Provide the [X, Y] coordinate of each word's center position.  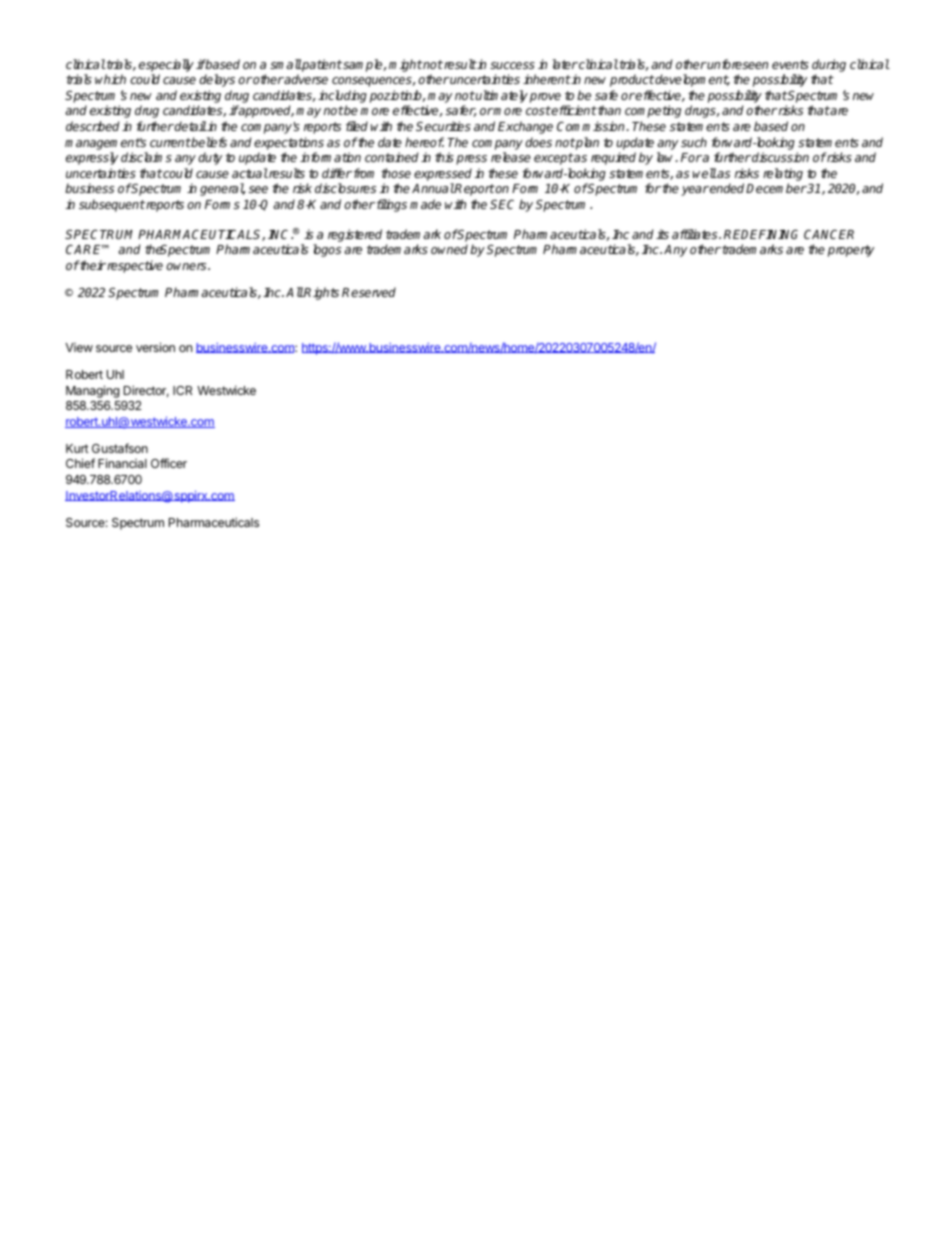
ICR [182, 390]
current [170, 142]
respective [134, 266]
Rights [321, 293]
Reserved [369, 292]
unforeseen [737, 64]
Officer [169, 463]
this [444, 157]
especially [166, 65]
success [512, 65]
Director [146, 391]
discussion [780, 157]
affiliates [696, 234]
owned [449, 249]
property [851, 251]
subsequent [112, 205]
